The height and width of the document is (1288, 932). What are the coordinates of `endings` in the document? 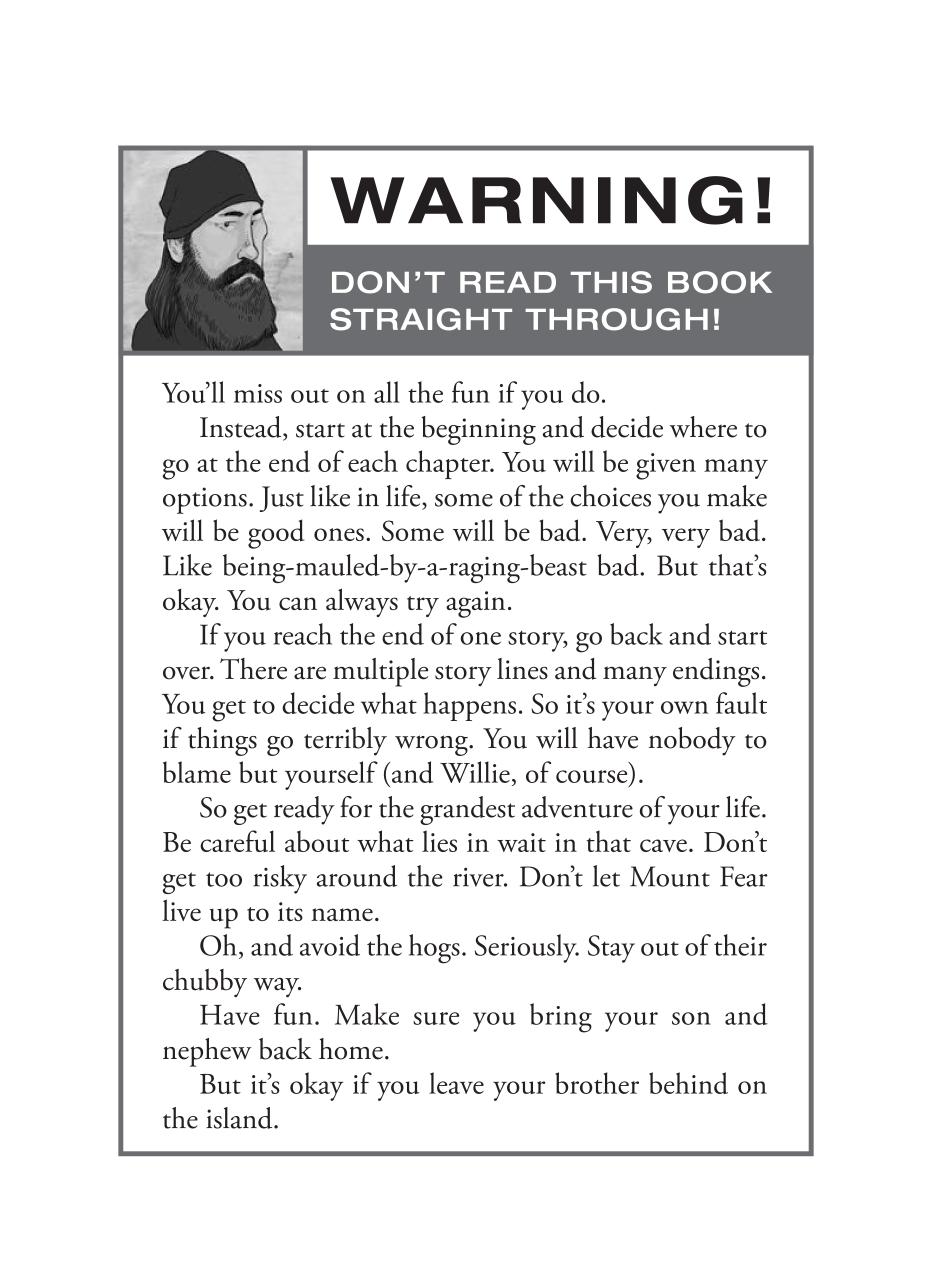 It's located at (716, 672).
